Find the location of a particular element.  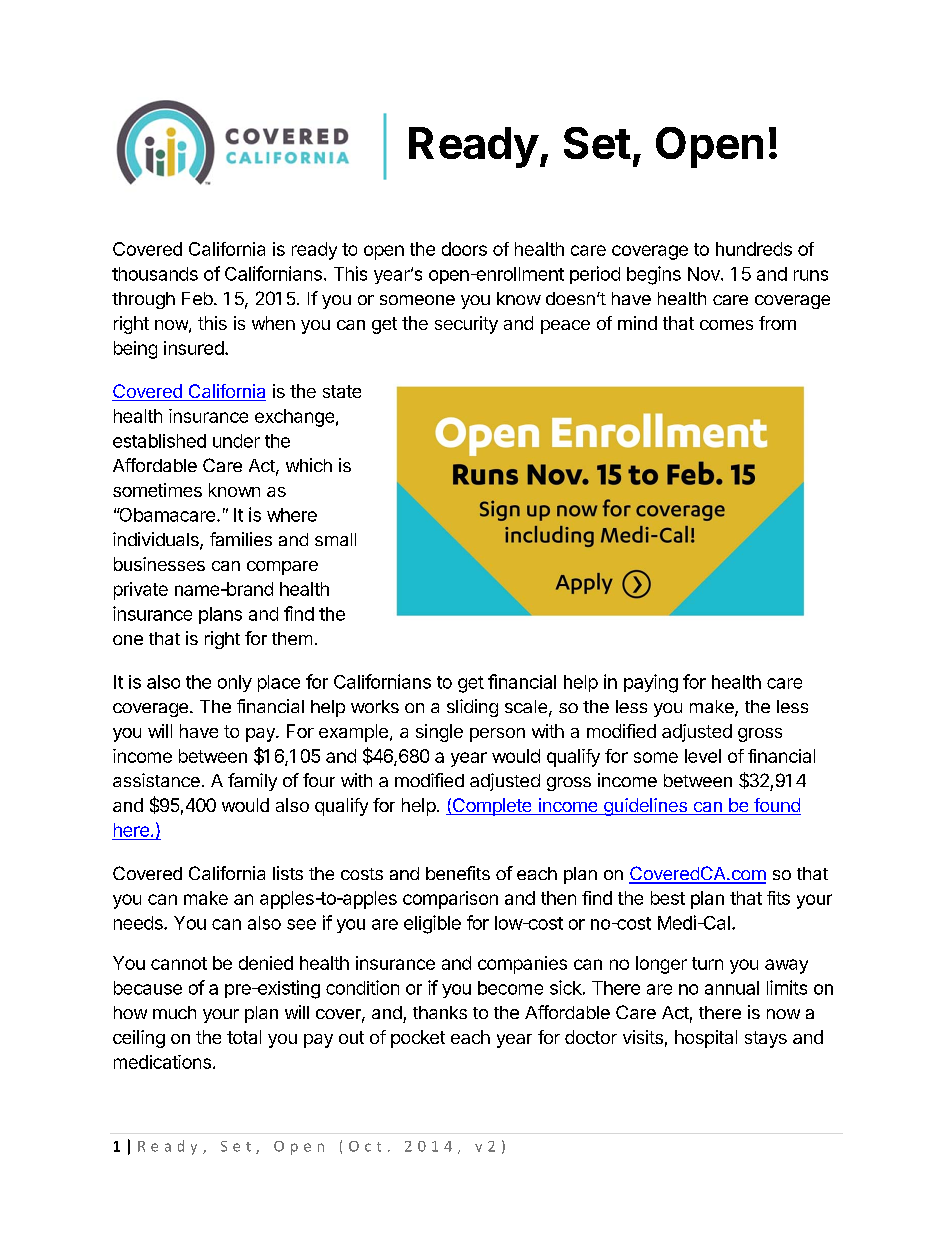

only is located at coordinates (235, 683).
